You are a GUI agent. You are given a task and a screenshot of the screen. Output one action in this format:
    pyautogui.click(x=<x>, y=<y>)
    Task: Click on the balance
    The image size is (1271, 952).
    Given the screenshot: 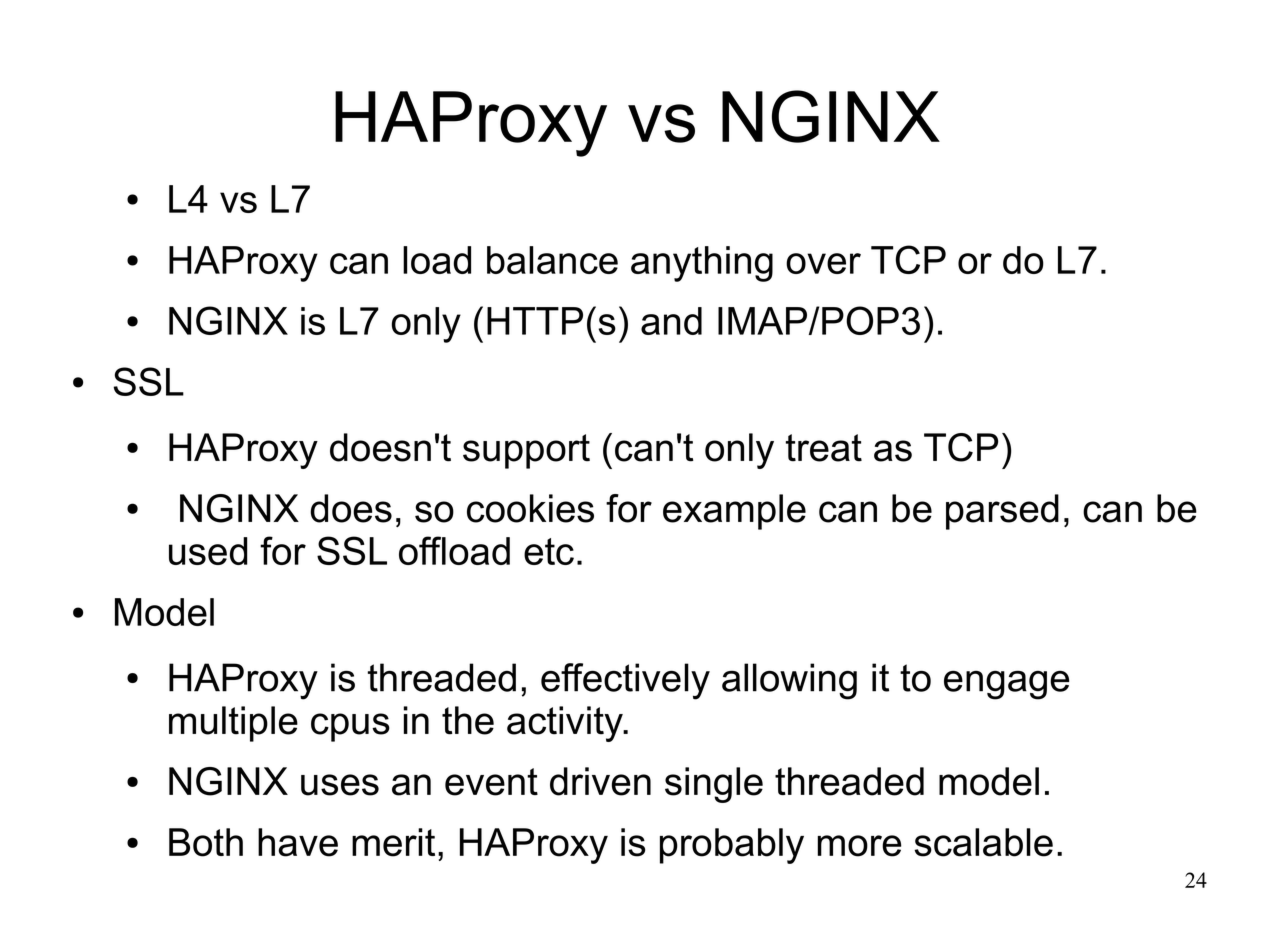 What is the action you would take?
    pyautogui.click(x=552, y=260)
